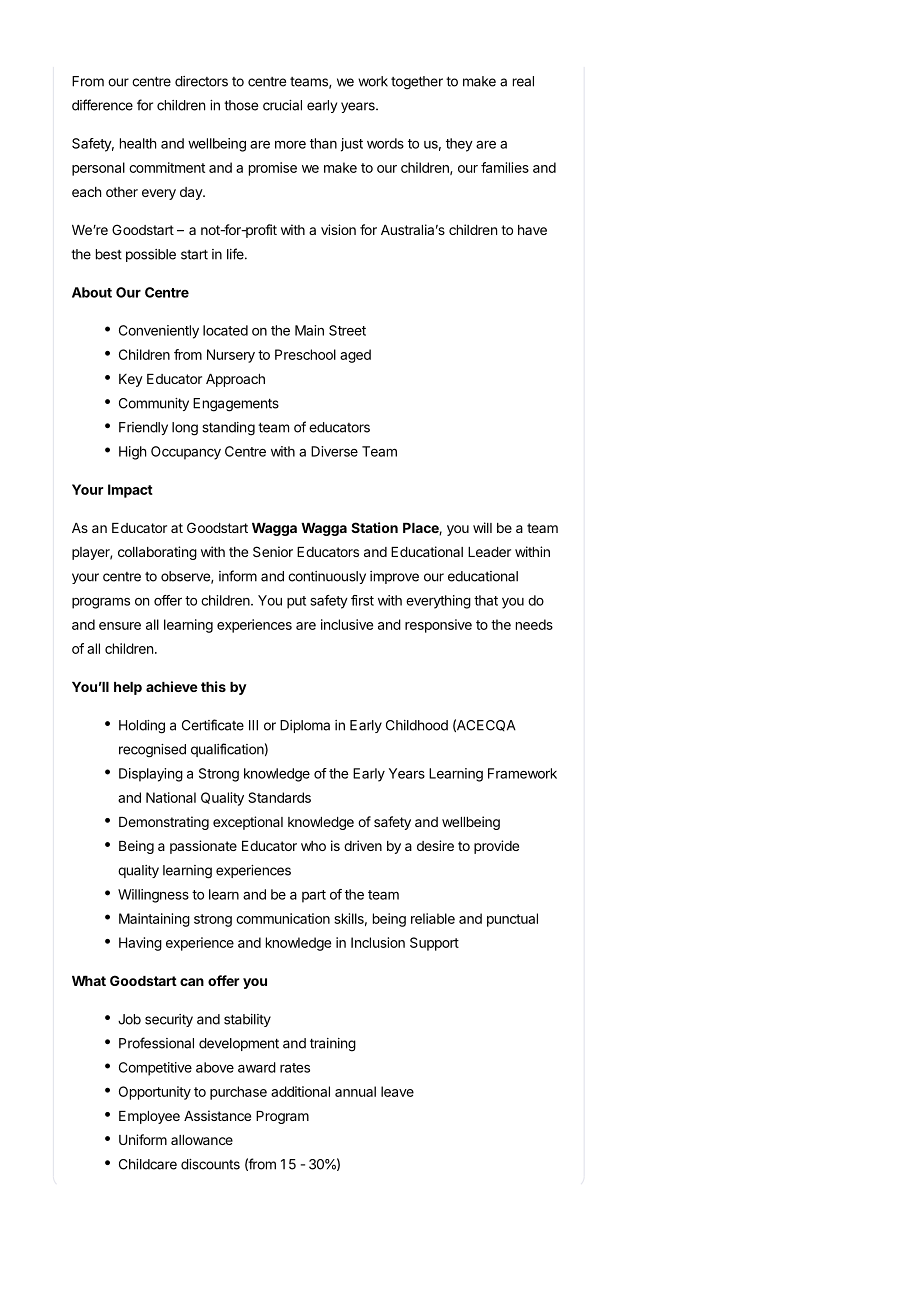 This screenshot has height=1308, width=924. I want to click on they, so click(459, 145).
